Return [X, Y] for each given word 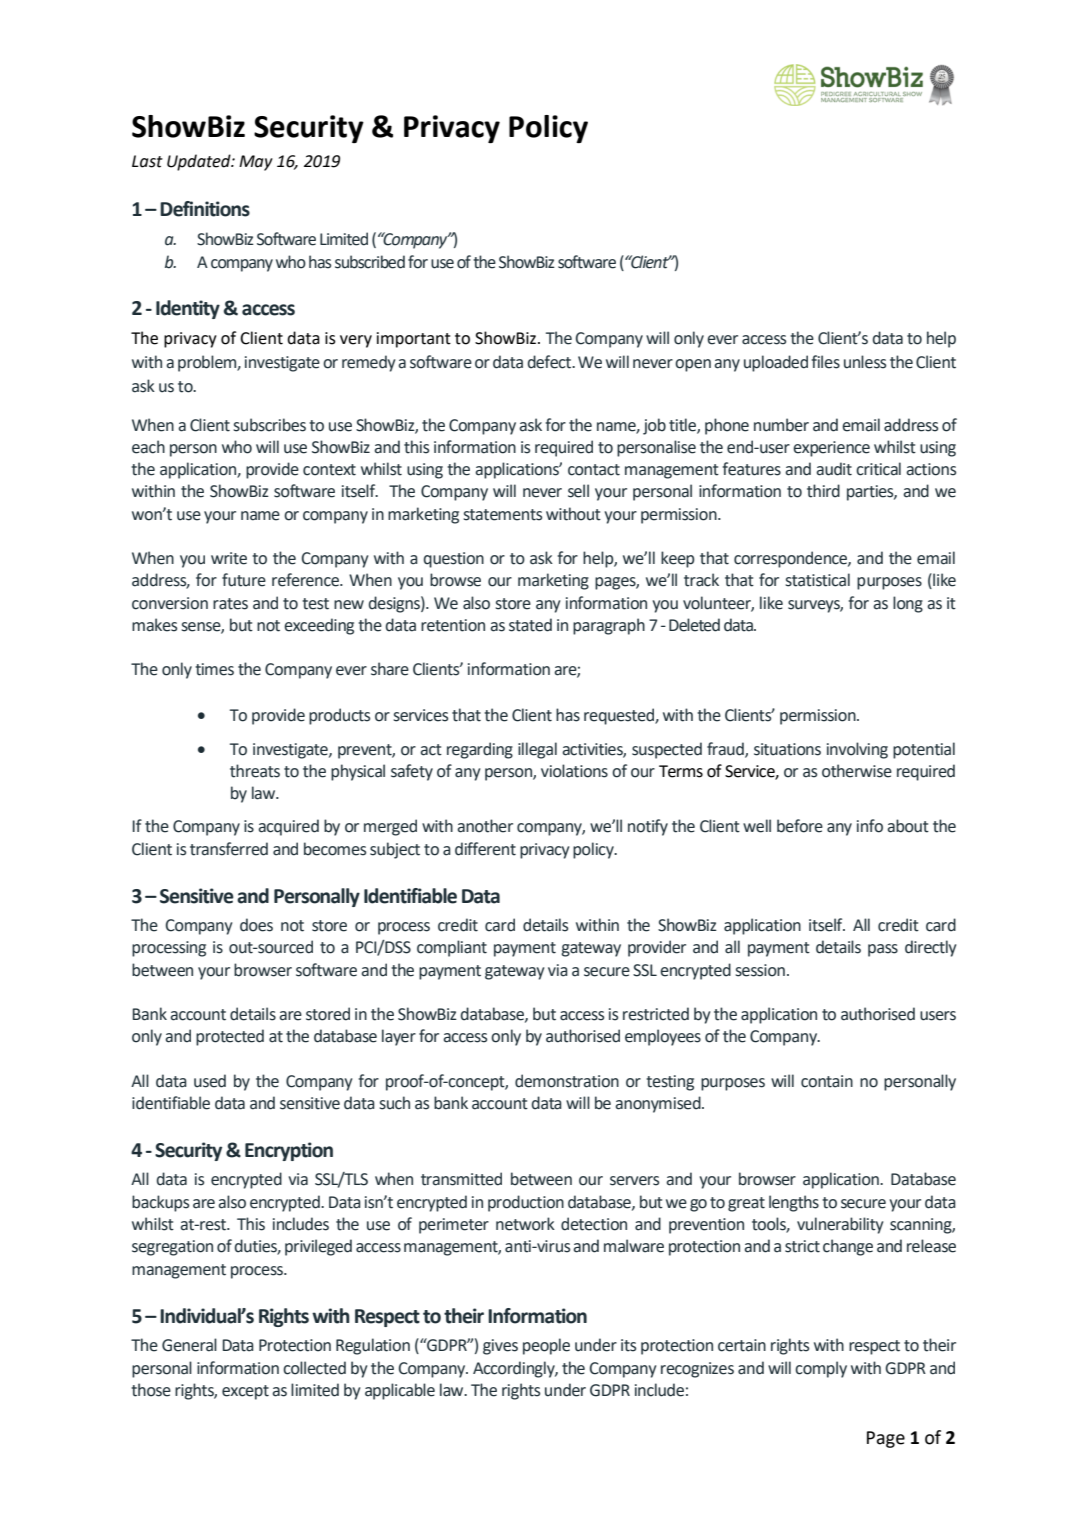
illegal [537, 750]
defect [550, 362]
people [546, 1346]
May [256, 163]
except [245, 1392]
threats [255, 771]
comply [821, 1369]
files [826, 362]
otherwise [857, 771]
